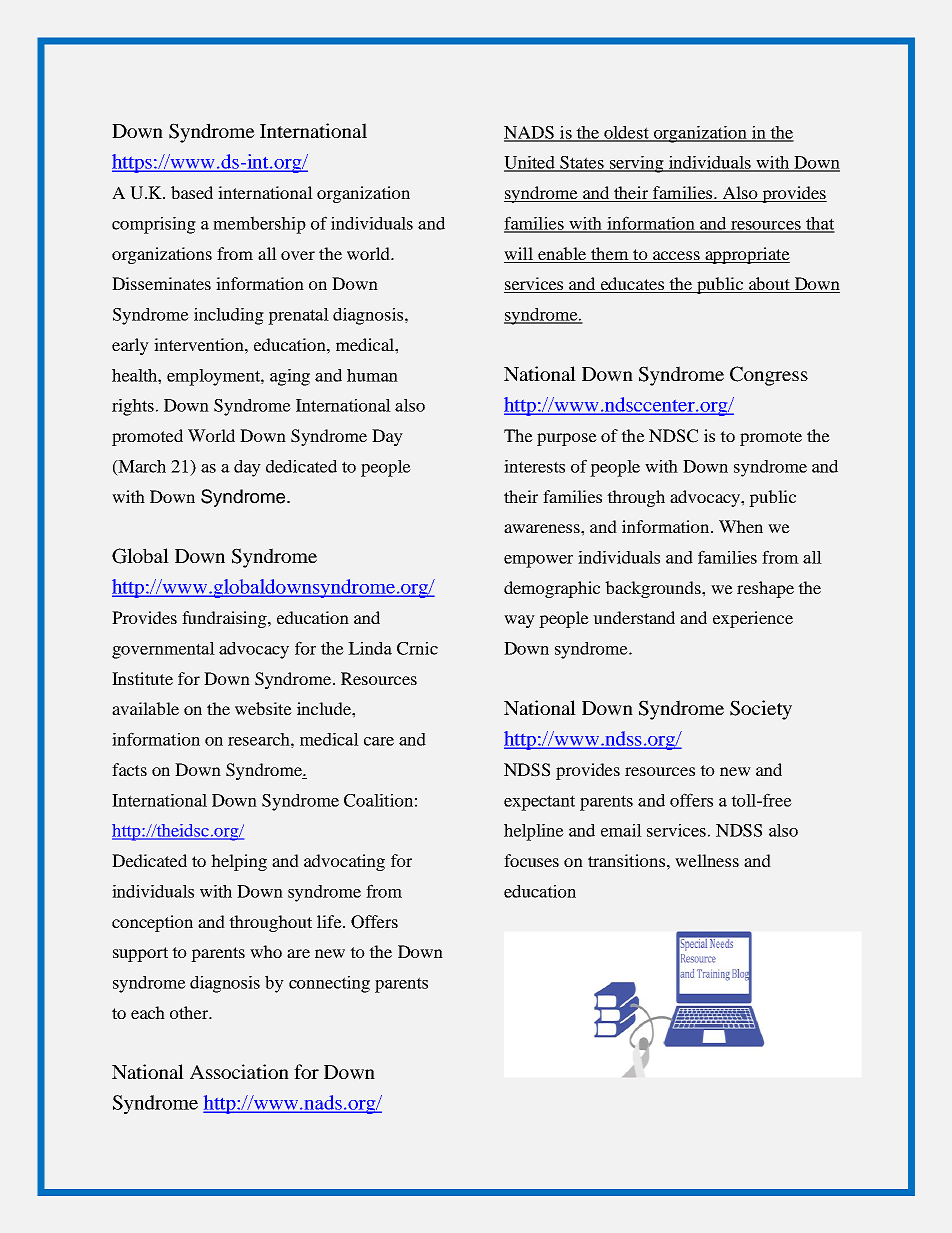 The width and height of the screenshot is (952, 1233). Describe the element at coordinates (192, 192) in the screenshot. I see `based` at that location.
